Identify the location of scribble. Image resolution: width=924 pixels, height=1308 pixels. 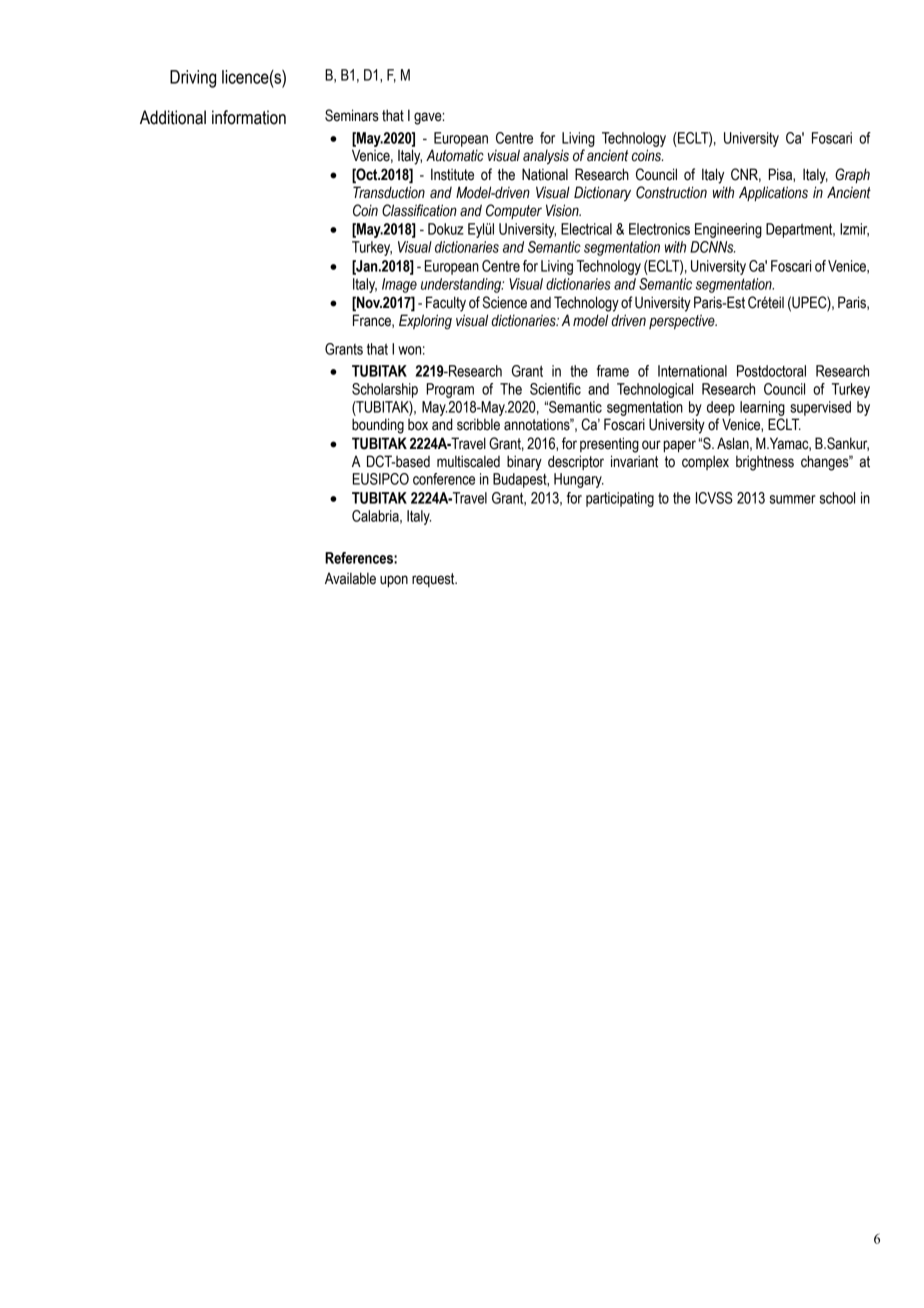
(478, 424).
